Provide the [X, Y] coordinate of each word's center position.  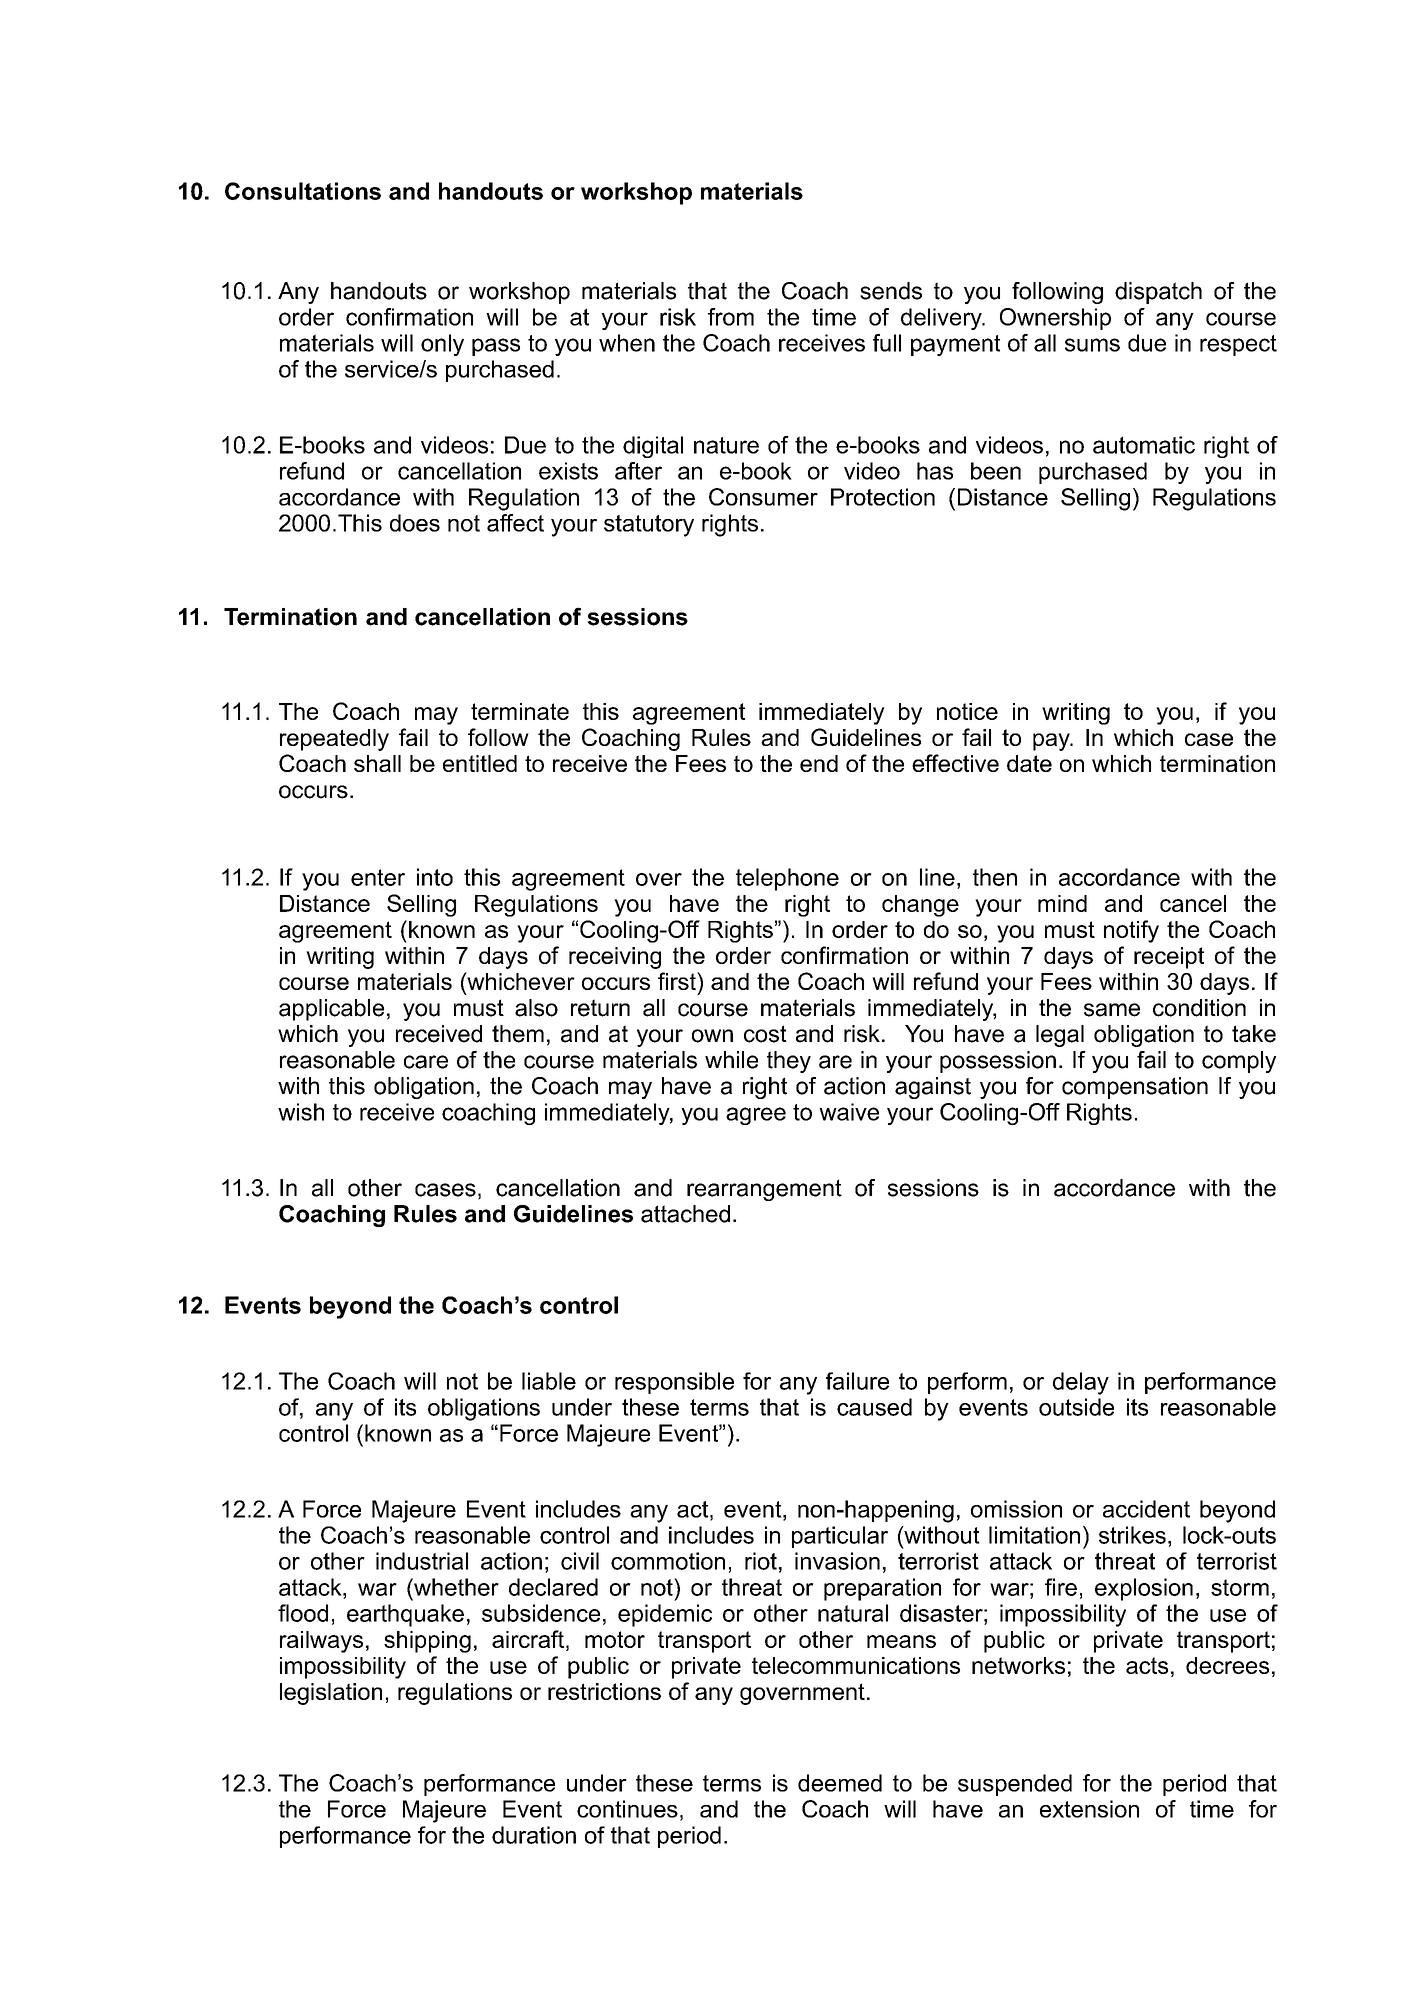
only [442, 345]
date [1029, 763]
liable [549, 1381]
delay [1081, 1383]
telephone [787, 879]
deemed [840, 1783]
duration [534, 1835]
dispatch [1158, 293]
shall [377, 763]
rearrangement [764, 1190]
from [731, 317]
